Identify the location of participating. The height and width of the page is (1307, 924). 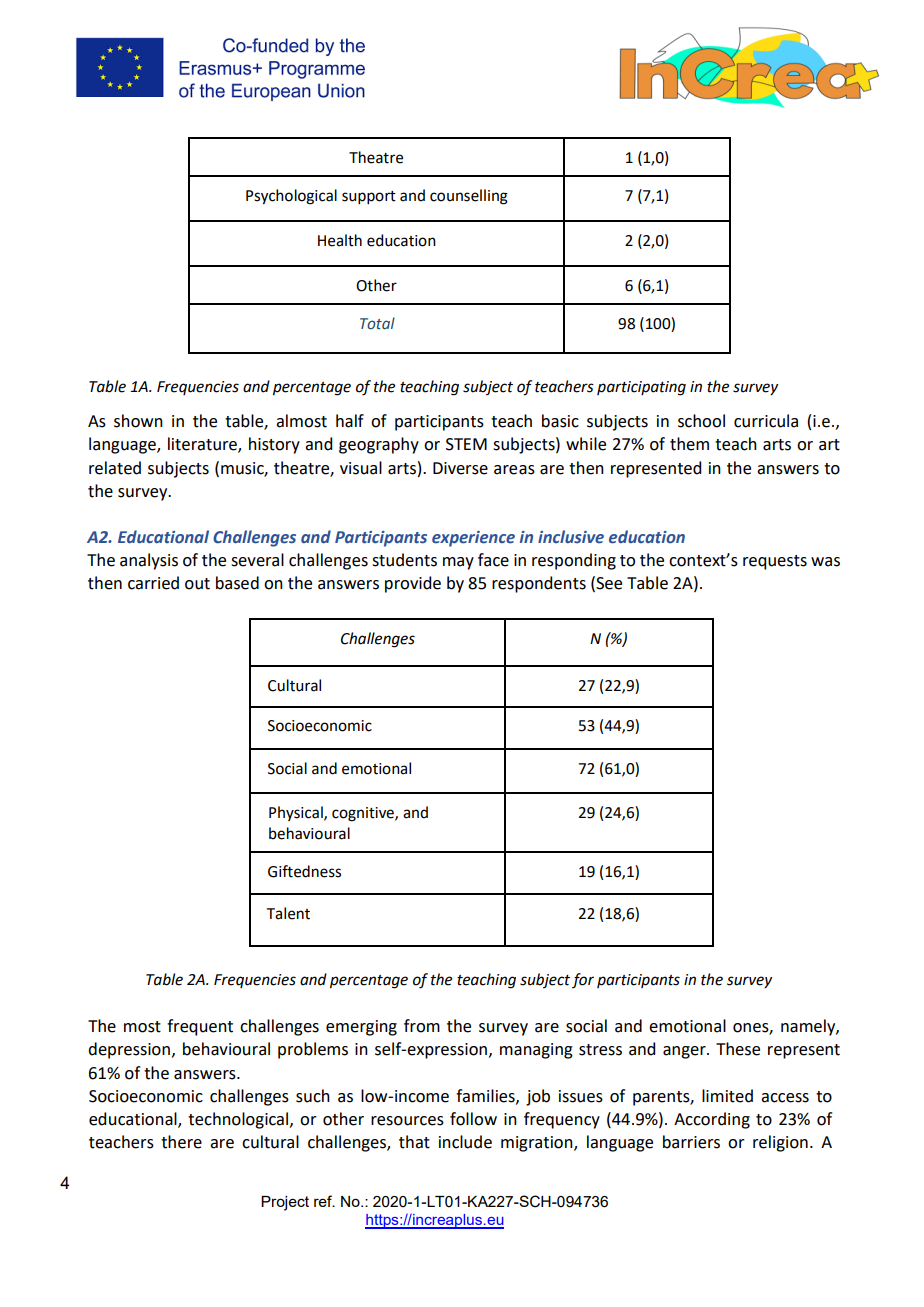
(641, 388).
